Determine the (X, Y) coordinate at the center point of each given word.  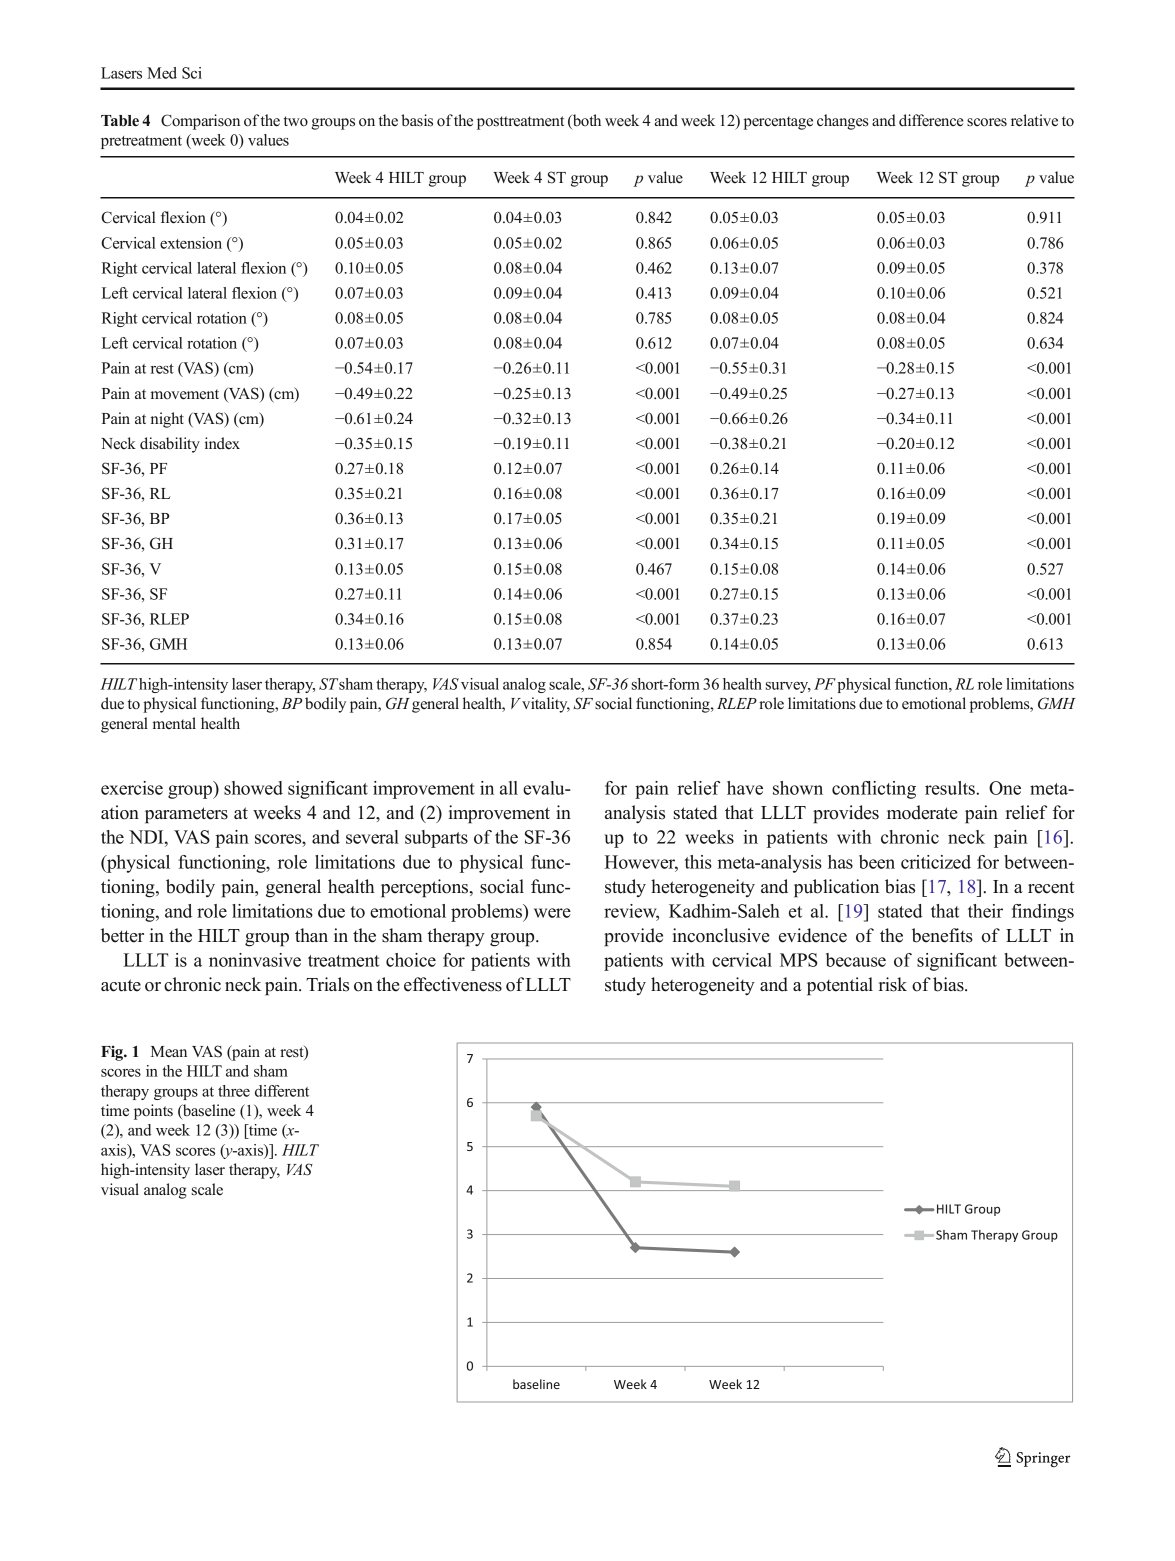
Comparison (200, 122)
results (951, 788)
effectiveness (453, 984)
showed (253, 788)
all (509, 788)
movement (185, 394)
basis (417, 120)
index (222, 443)
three (234, 1091)
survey (788, 687)
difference (931, 120)
